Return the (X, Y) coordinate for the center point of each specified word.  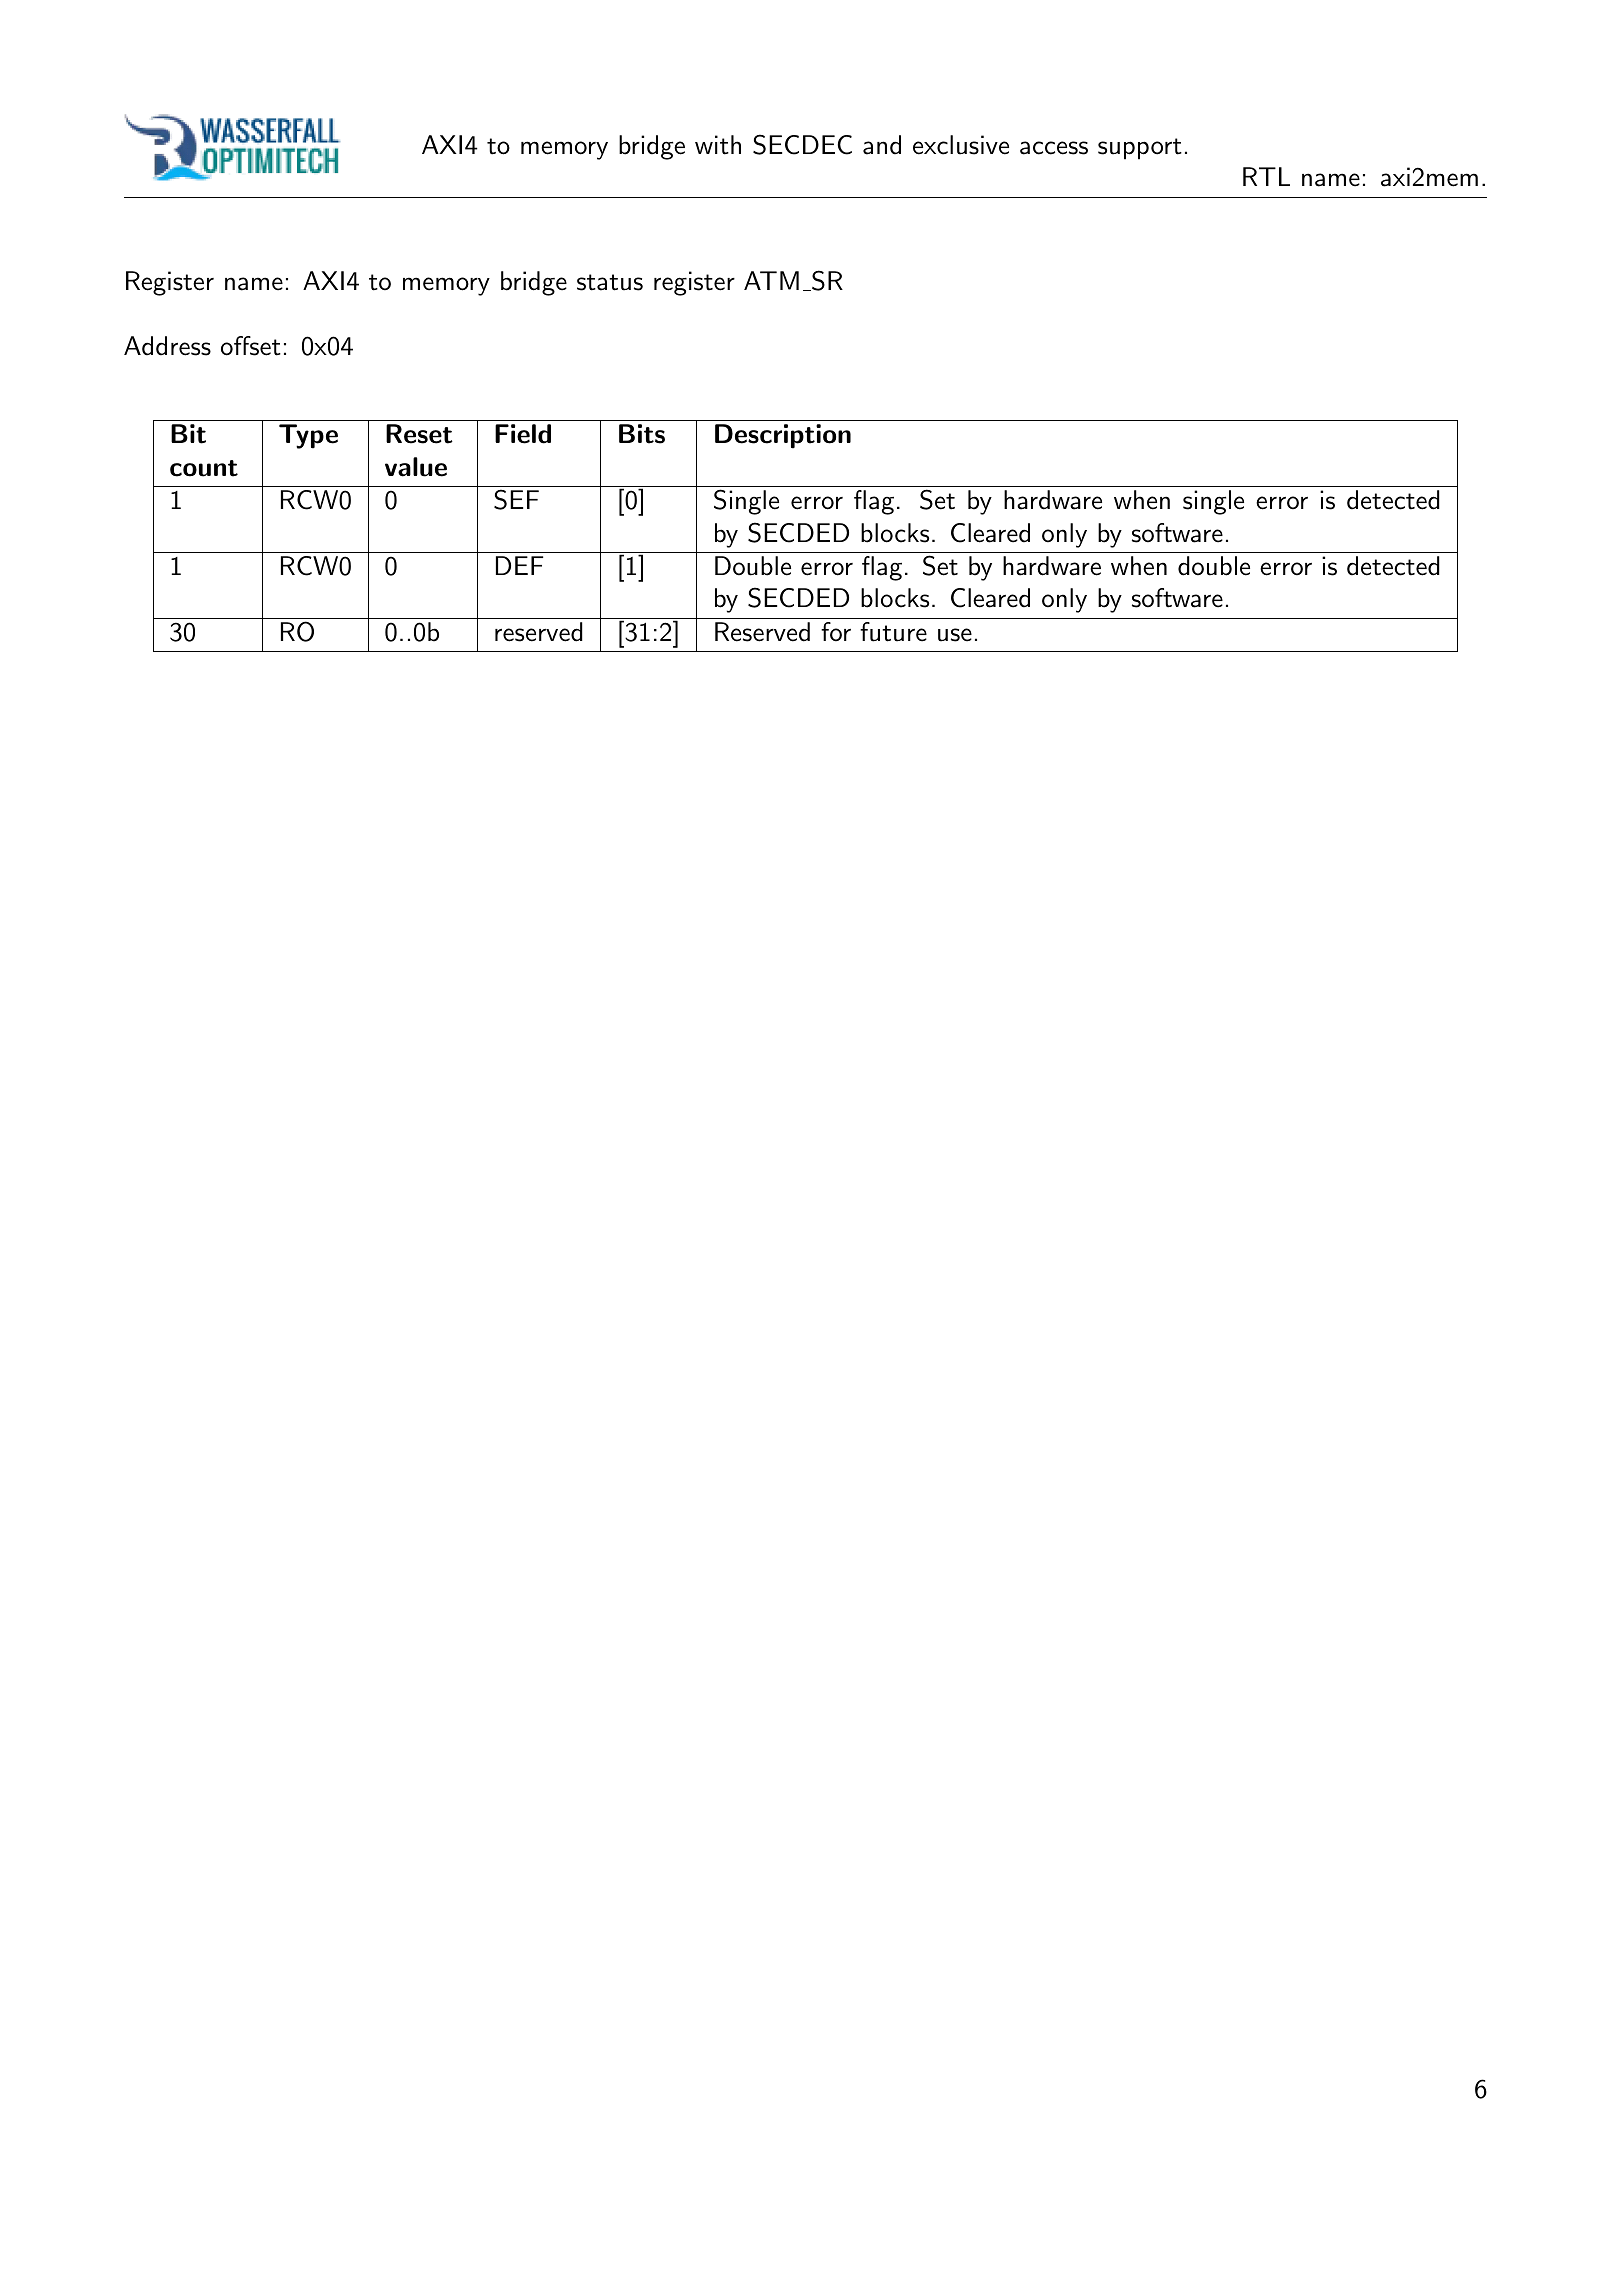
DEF (519, 565)
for (836, 632)
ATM (771, 280)
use (955, 635)
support (1140, 149)
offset (251, 346)
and (882, 145)
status (610, 282)
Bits (642, 434)
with (718, 145)
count (204, 468)
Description (783, 436)
